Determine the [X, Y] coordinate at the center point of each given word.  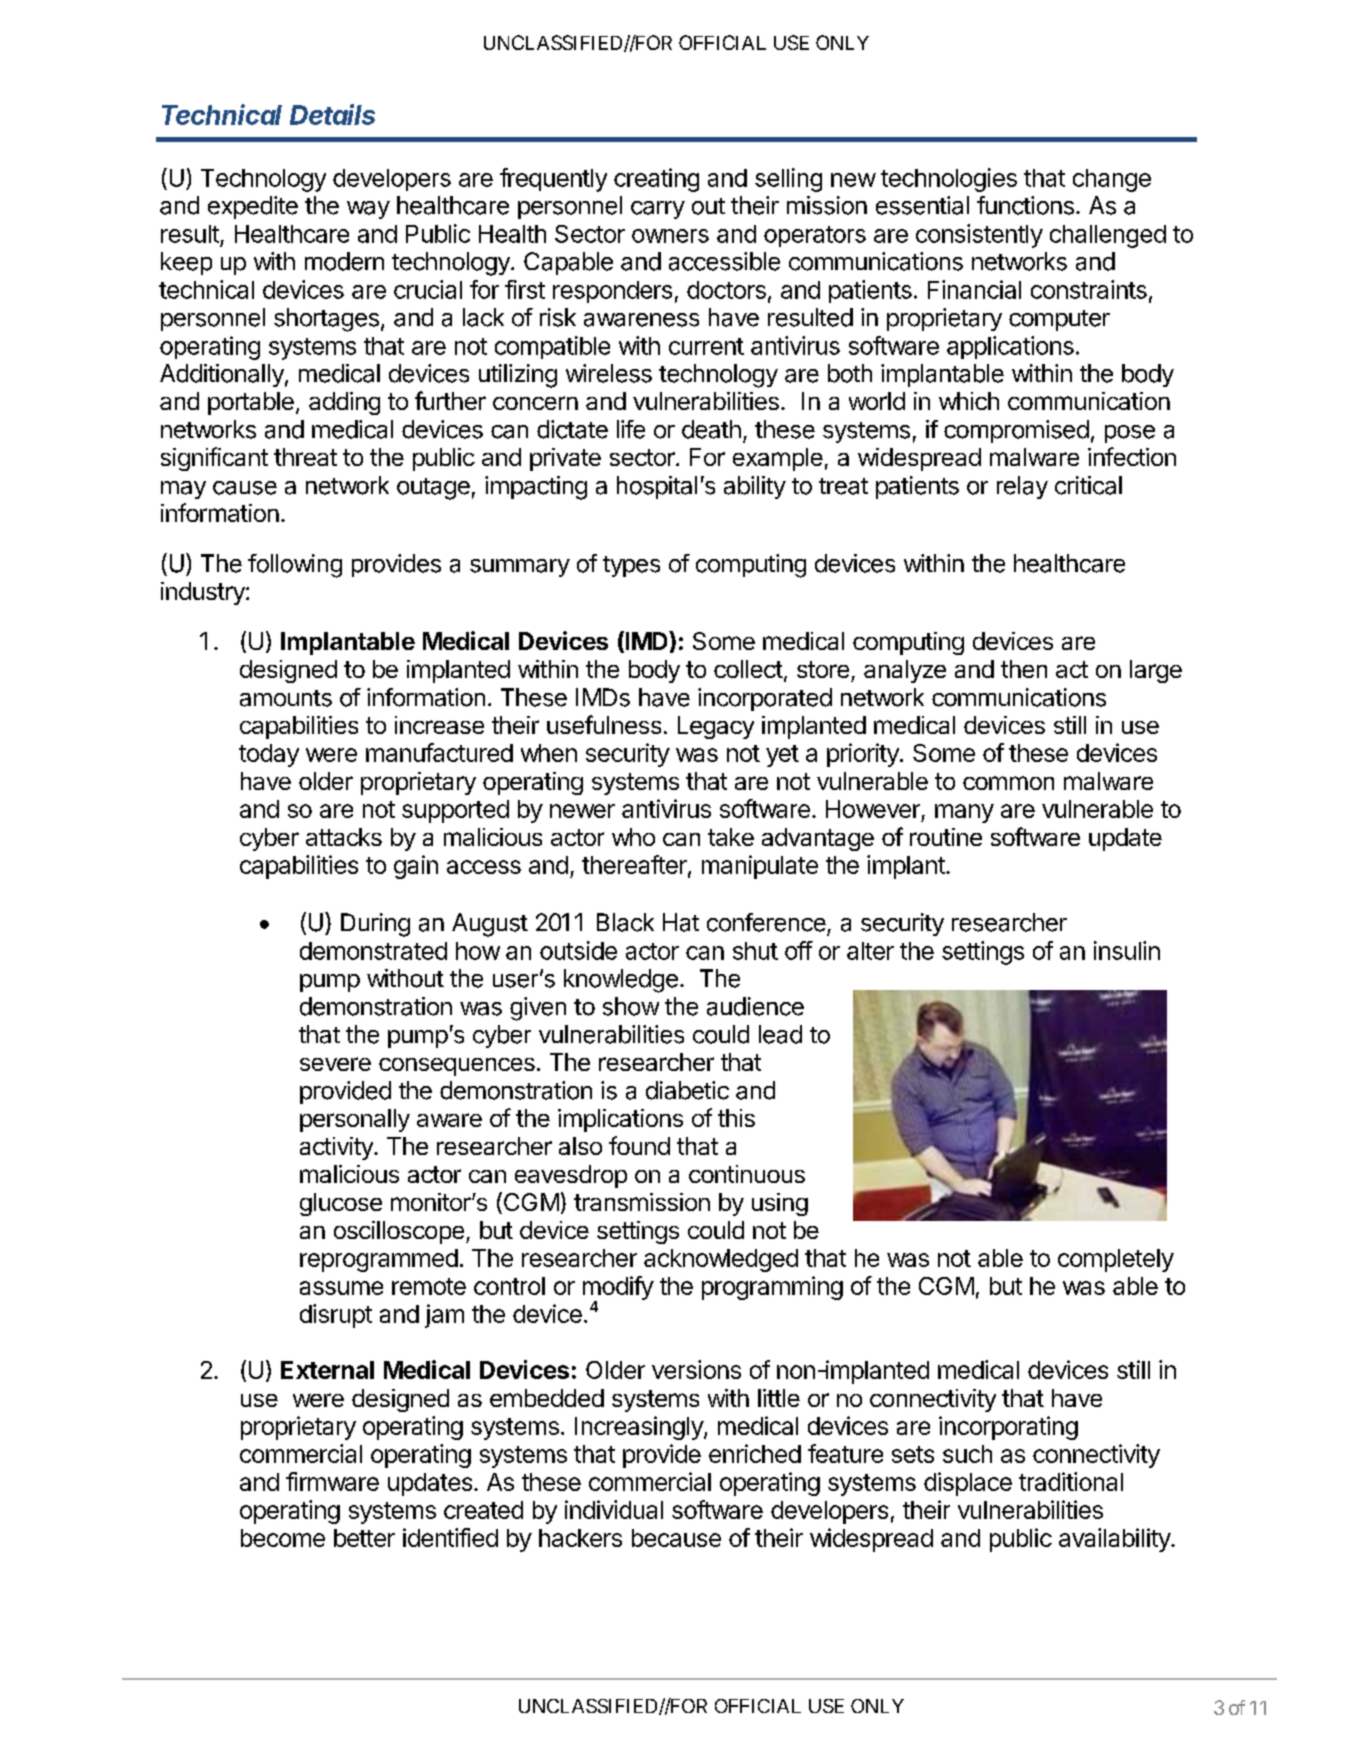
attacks [344, 837]
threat [305, 457]
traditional [1071, 1481]
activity [337, 1148]
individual [614, 1509]
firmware [332, 1481]
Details [332, 114]
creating [656, 180]
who [633, 837]
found [639, 1145]
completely [1116, 1260]
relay [1022, 487]
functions [1025, 205]
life [631, 429]
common [1008, 783]
